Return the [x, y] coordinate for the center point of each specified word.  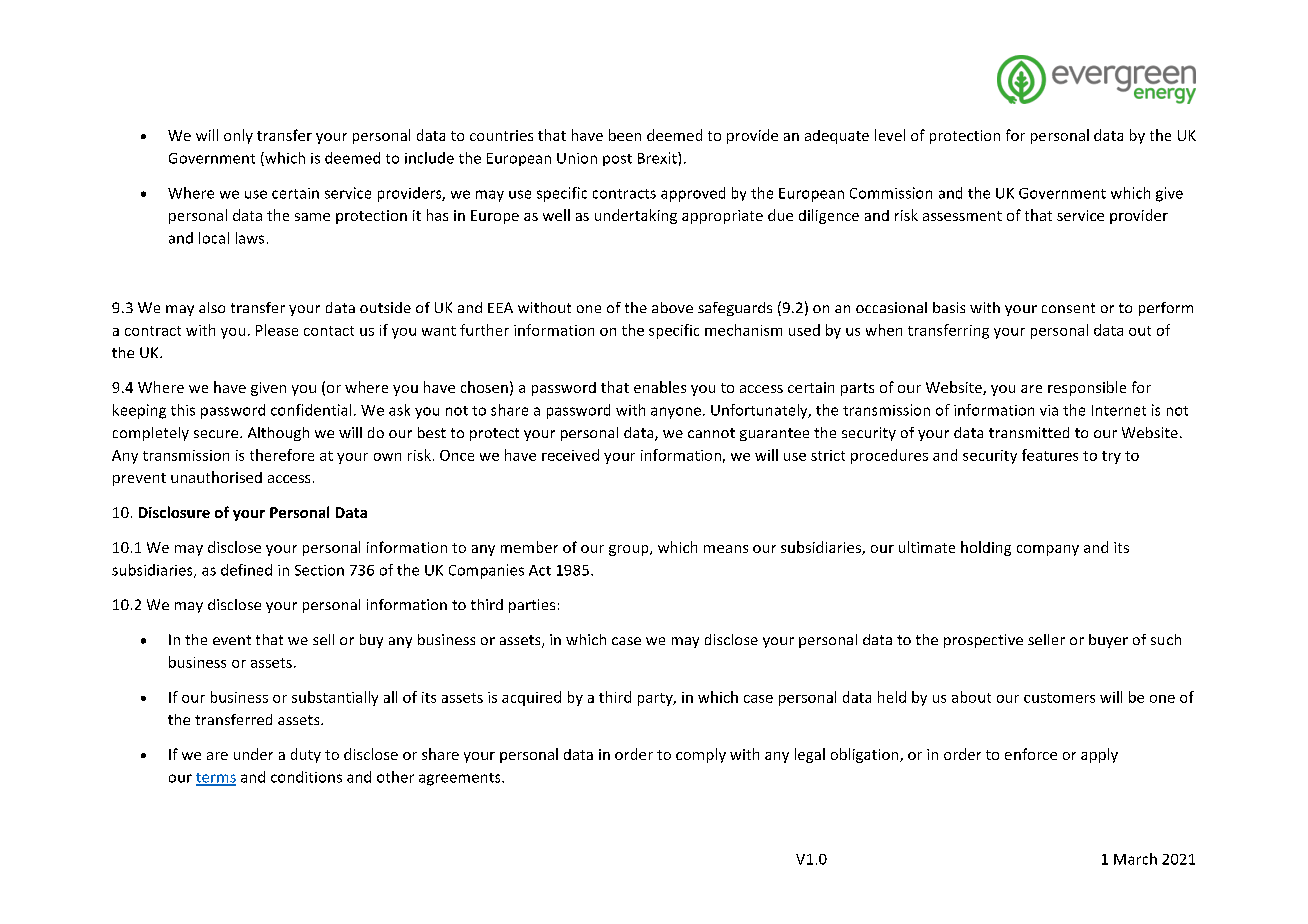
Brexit [658, 158]
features [1050, 455]
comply [701, 755]
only [238, 136]
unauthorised [216, 477]
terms [216, 779]
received [570, 455]
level [890, 135]
